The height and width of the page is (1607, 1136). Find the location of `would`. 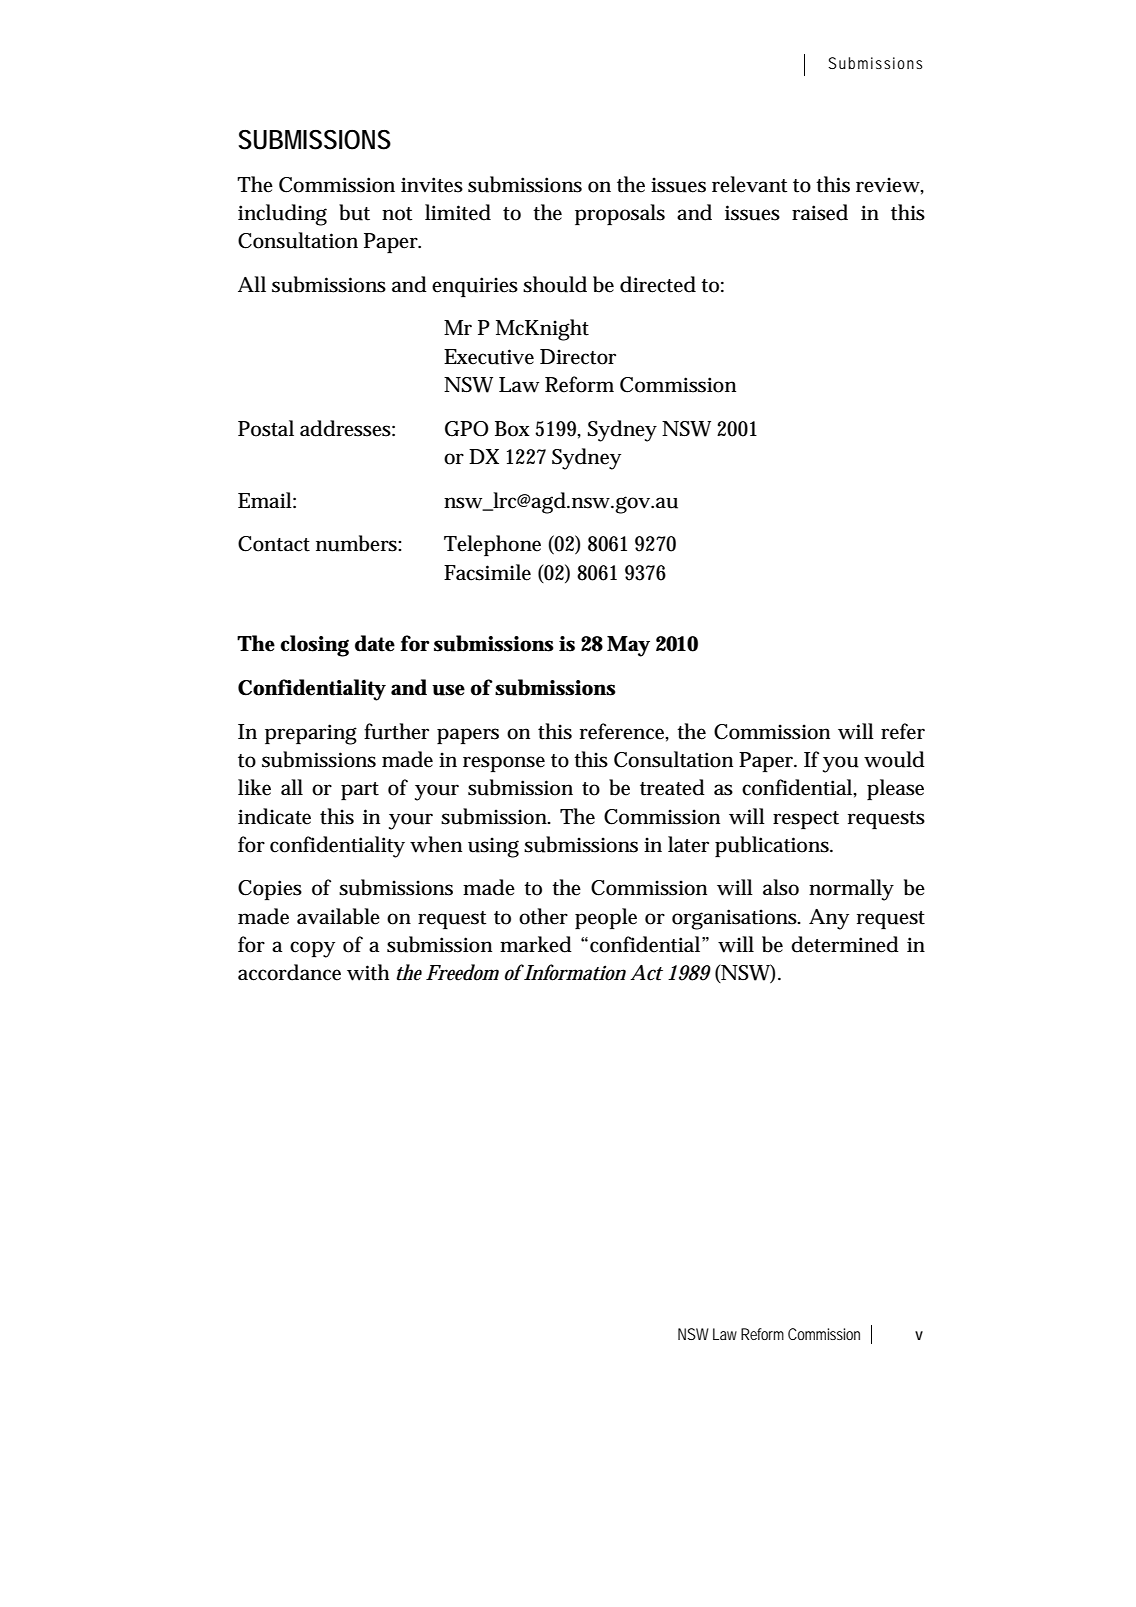

would is located at coordinates (894, 759).
